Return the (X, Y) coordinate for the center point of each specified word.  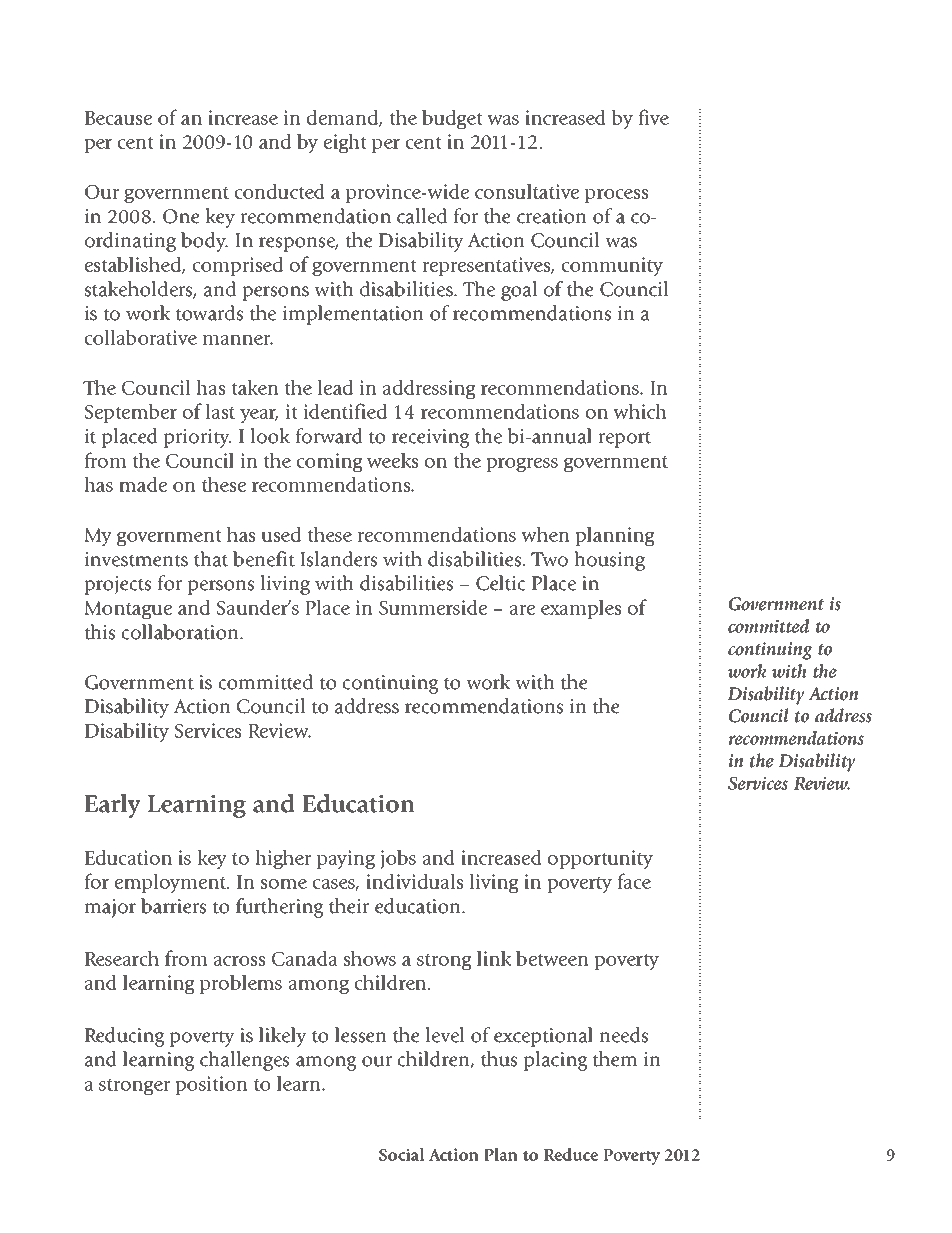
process (616, 196)
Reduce (571, 1154)
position (211, 1085)
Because (118, 118)
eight (345, 144)
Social (402, 1154)
